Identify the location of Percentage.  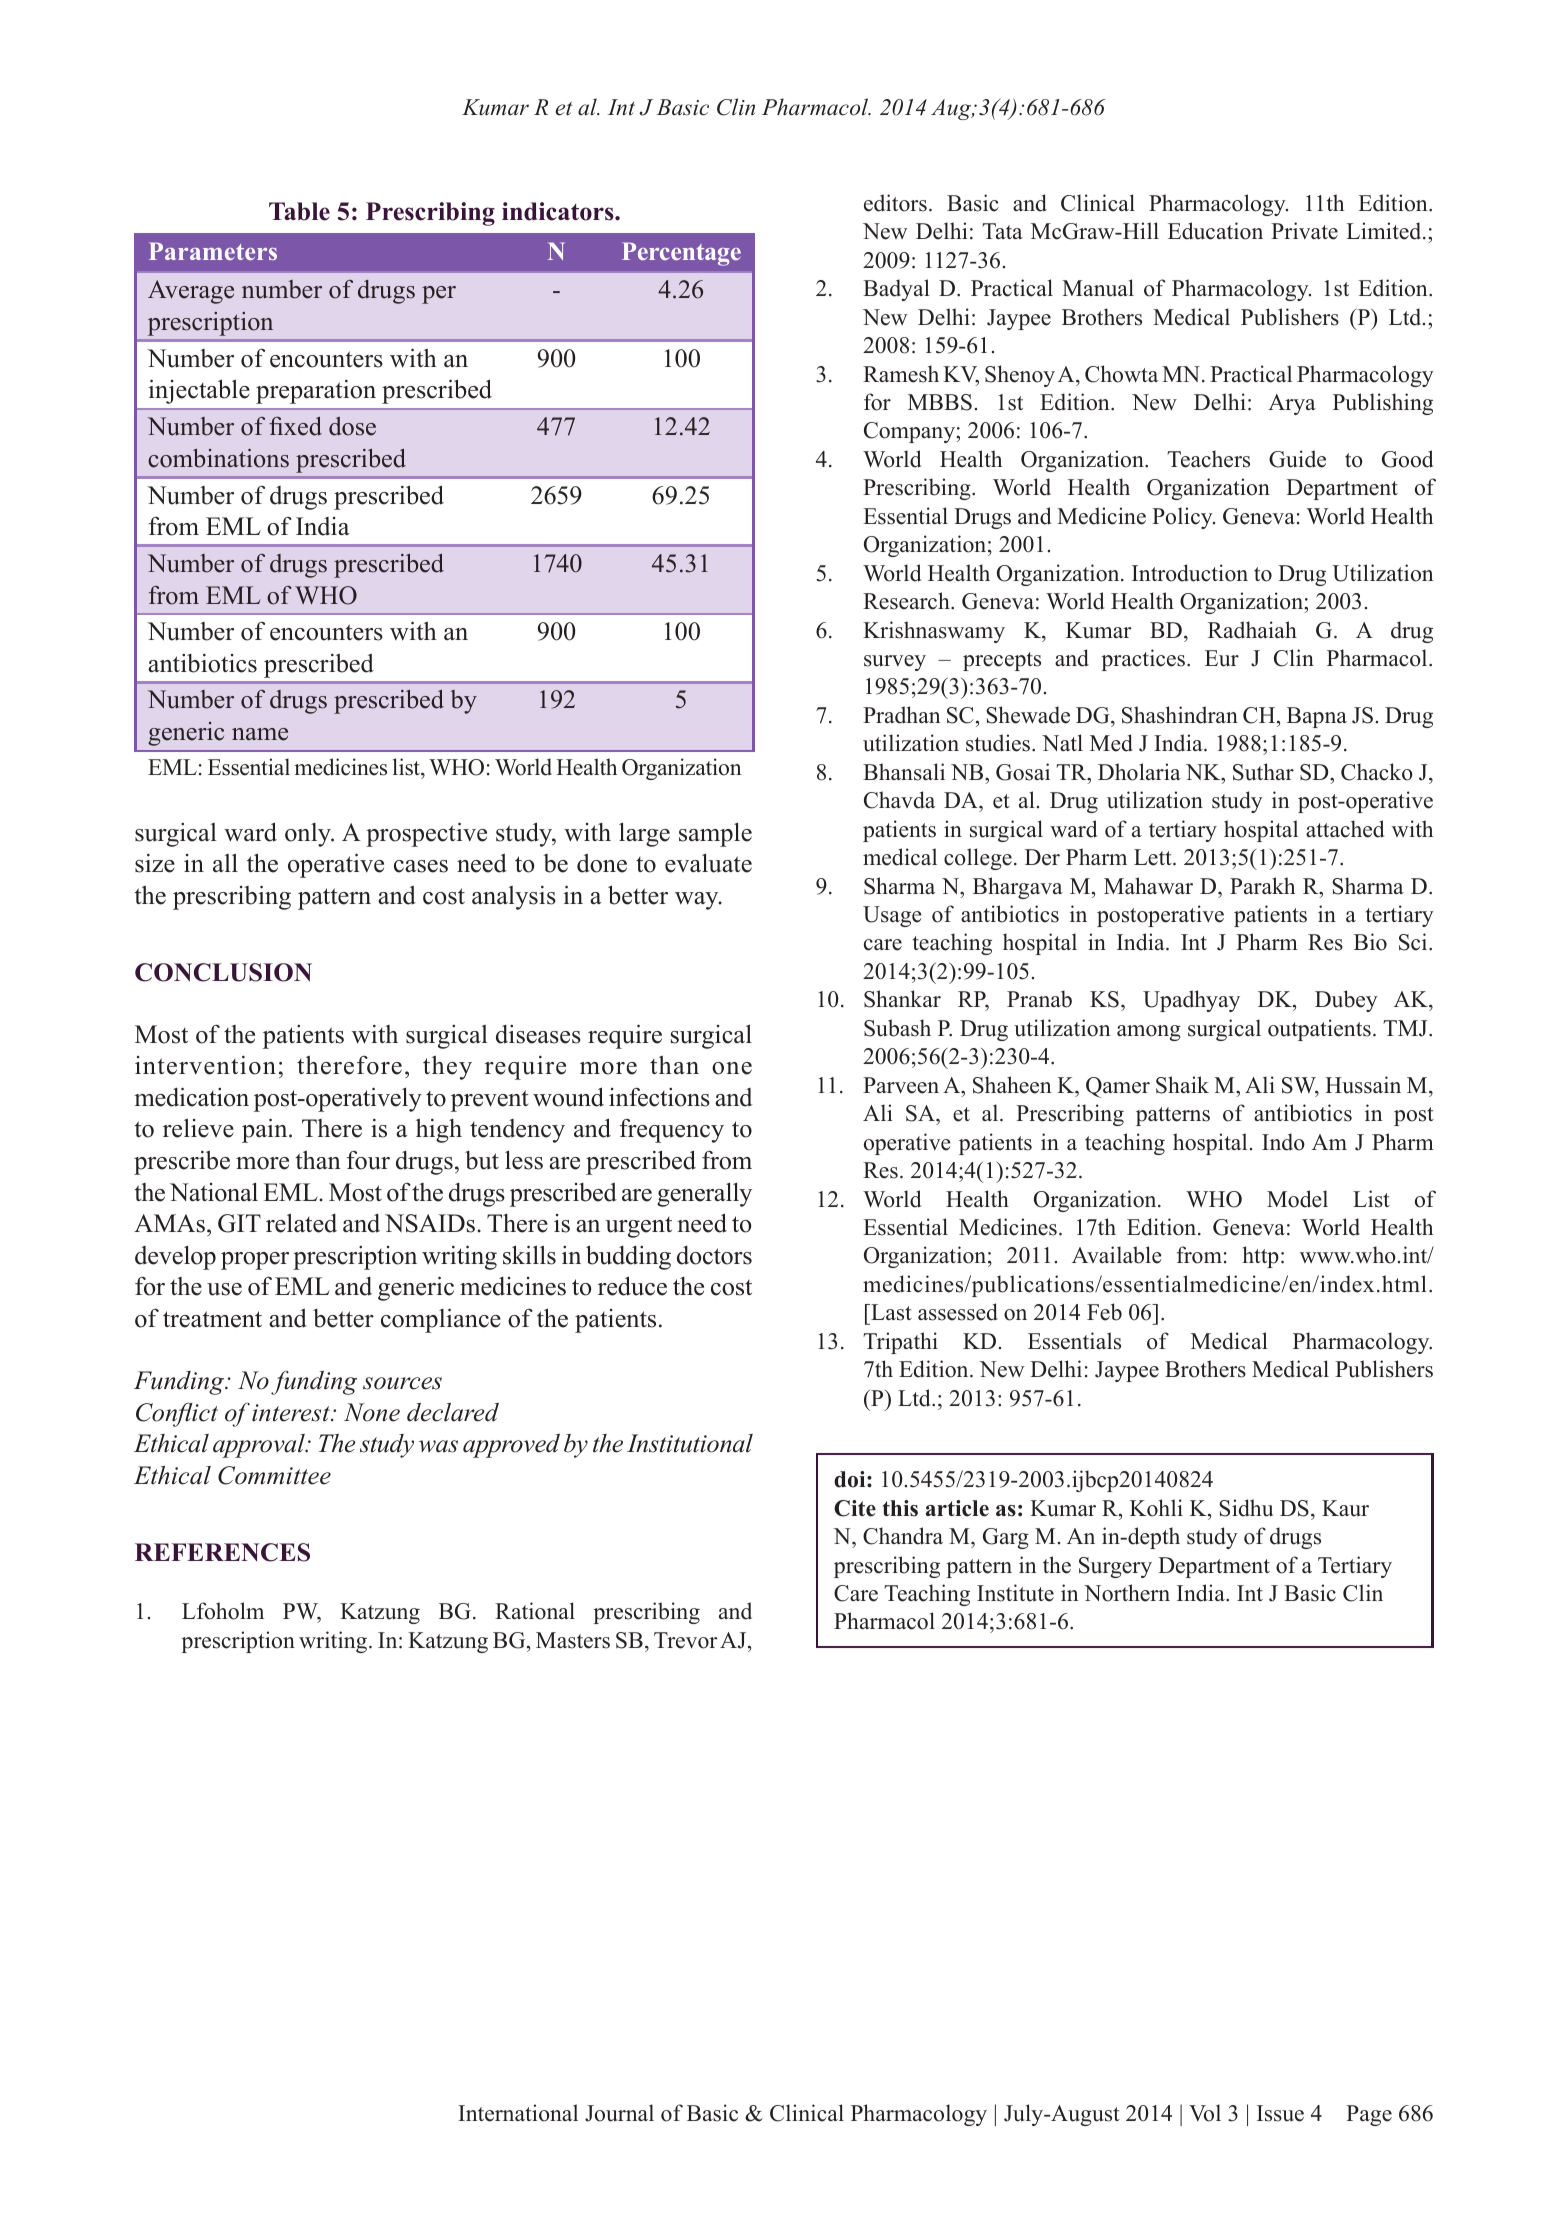
(681, 254).
